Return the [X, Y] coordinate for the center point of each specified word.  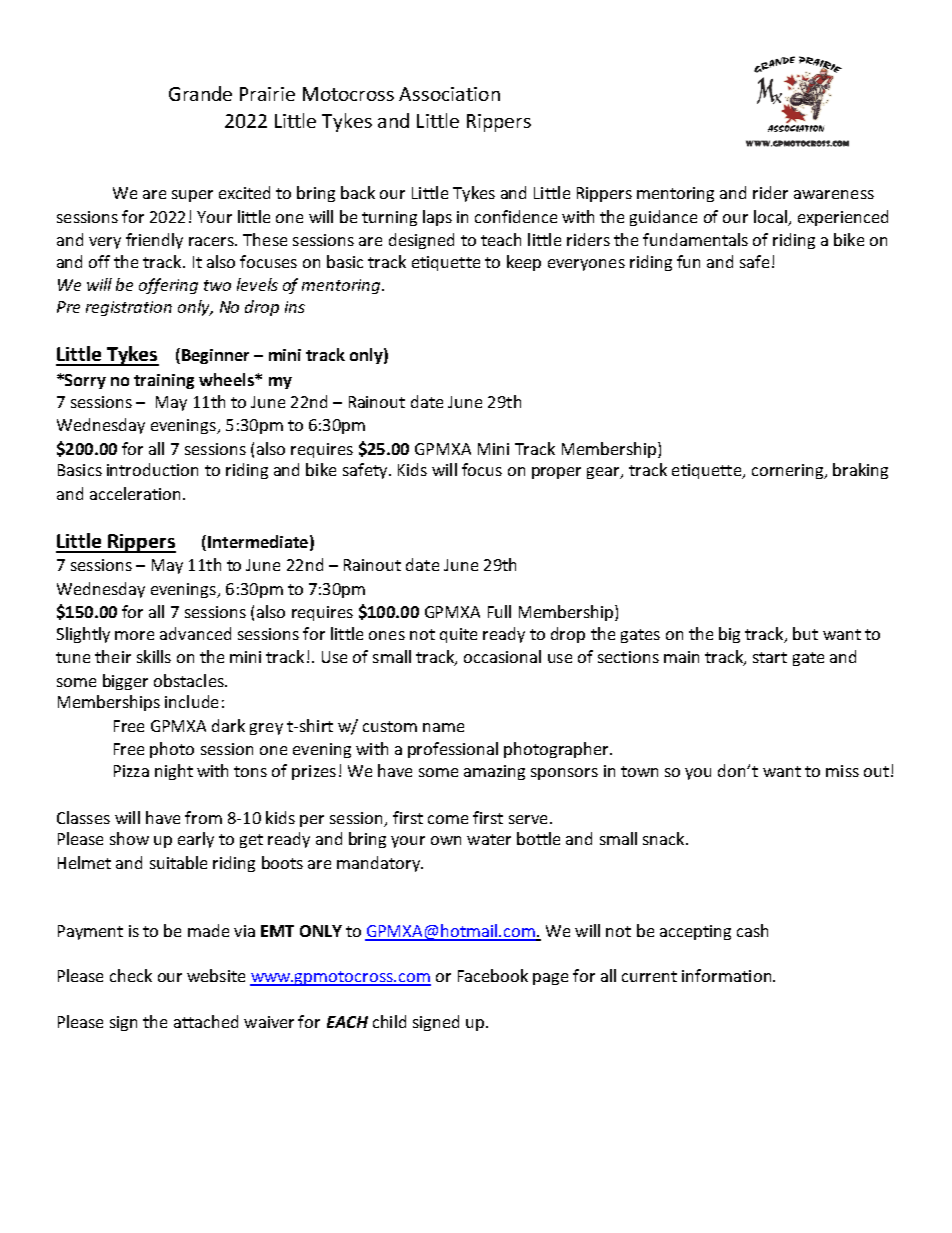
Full [499, 611]
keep [524, 263]
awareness [834, 194]
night [174, 772]
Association [449, 94]
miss [842, 771]
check [131, 975]
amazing [494, 772]
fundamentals [695, 239]
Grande [200, 93]
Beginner [215, 356]
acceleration [135, 493]
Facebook [493, 975]
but [805, 633]
